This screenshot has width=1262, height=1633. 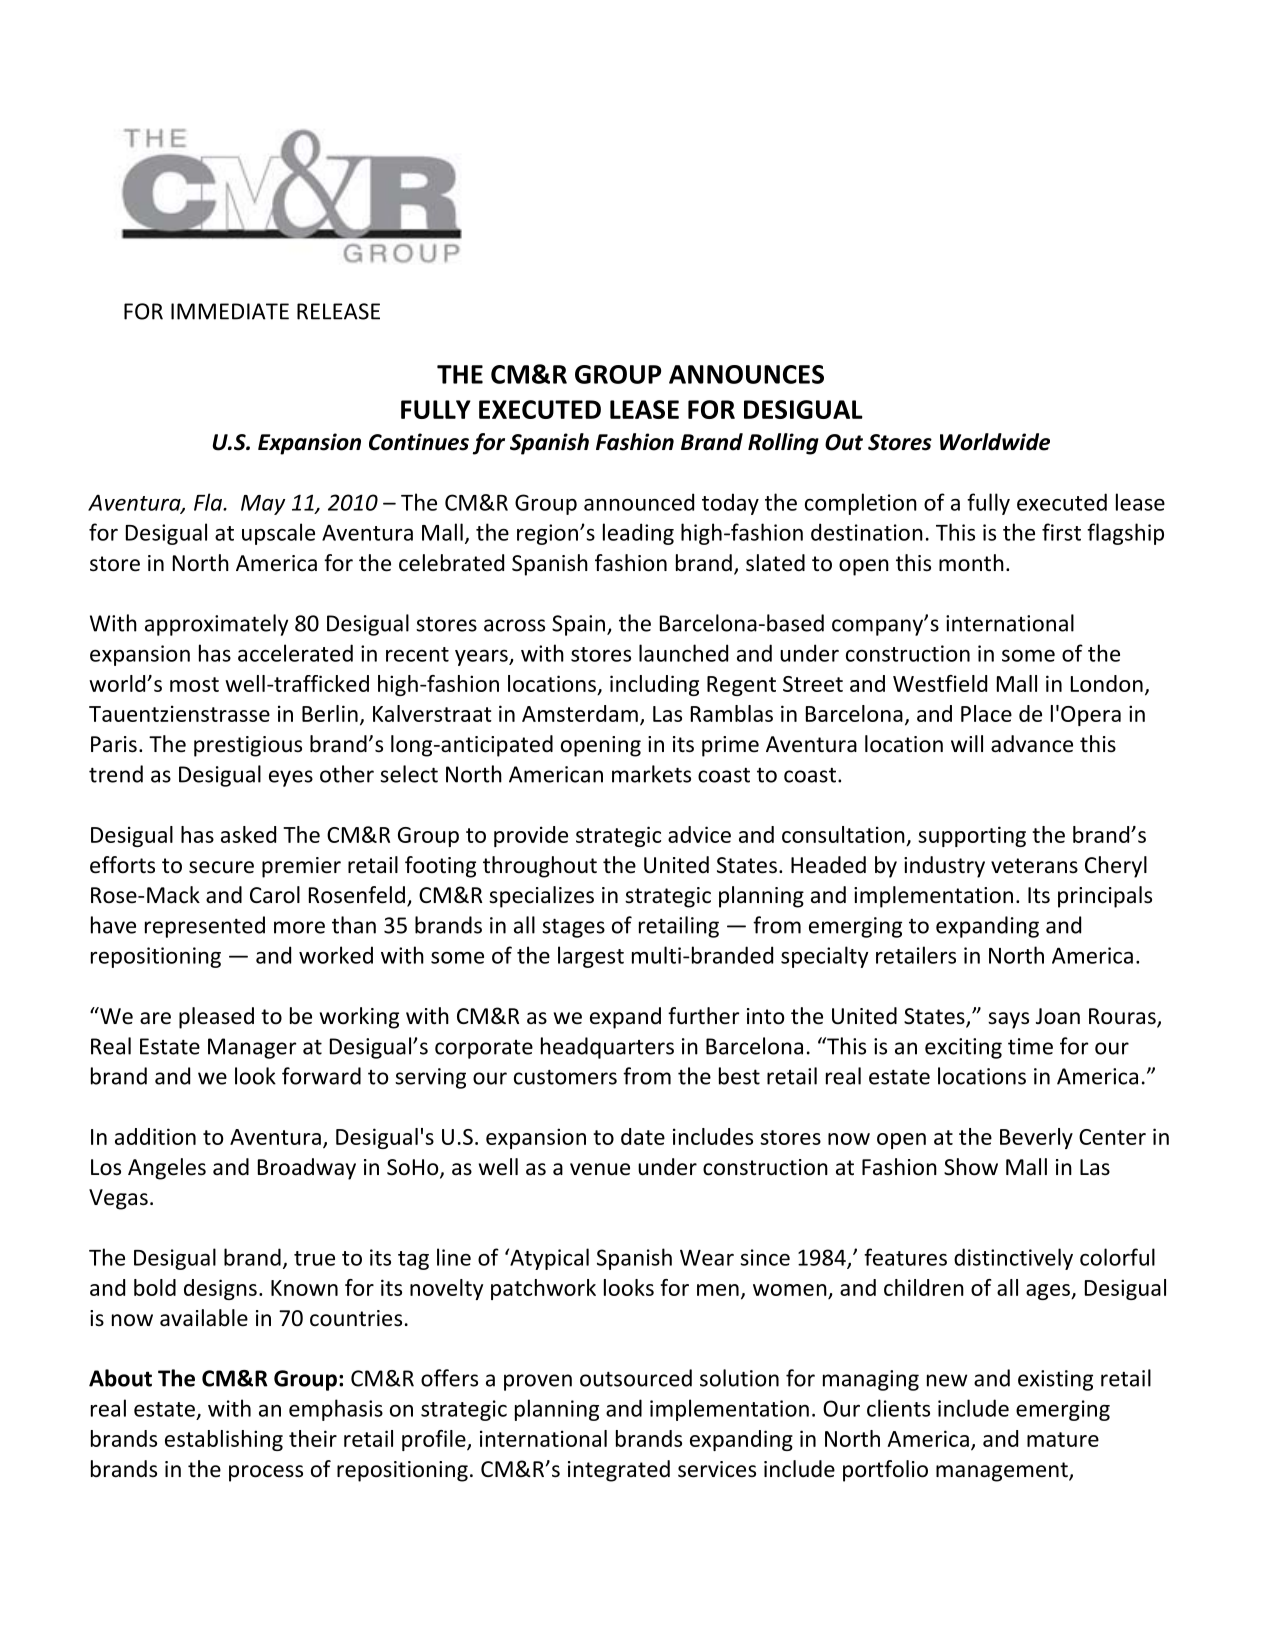 What do you see at coordinates (619, 1471) in the screenshot?
I see `integrated` at bounding box center [619, 1471].
